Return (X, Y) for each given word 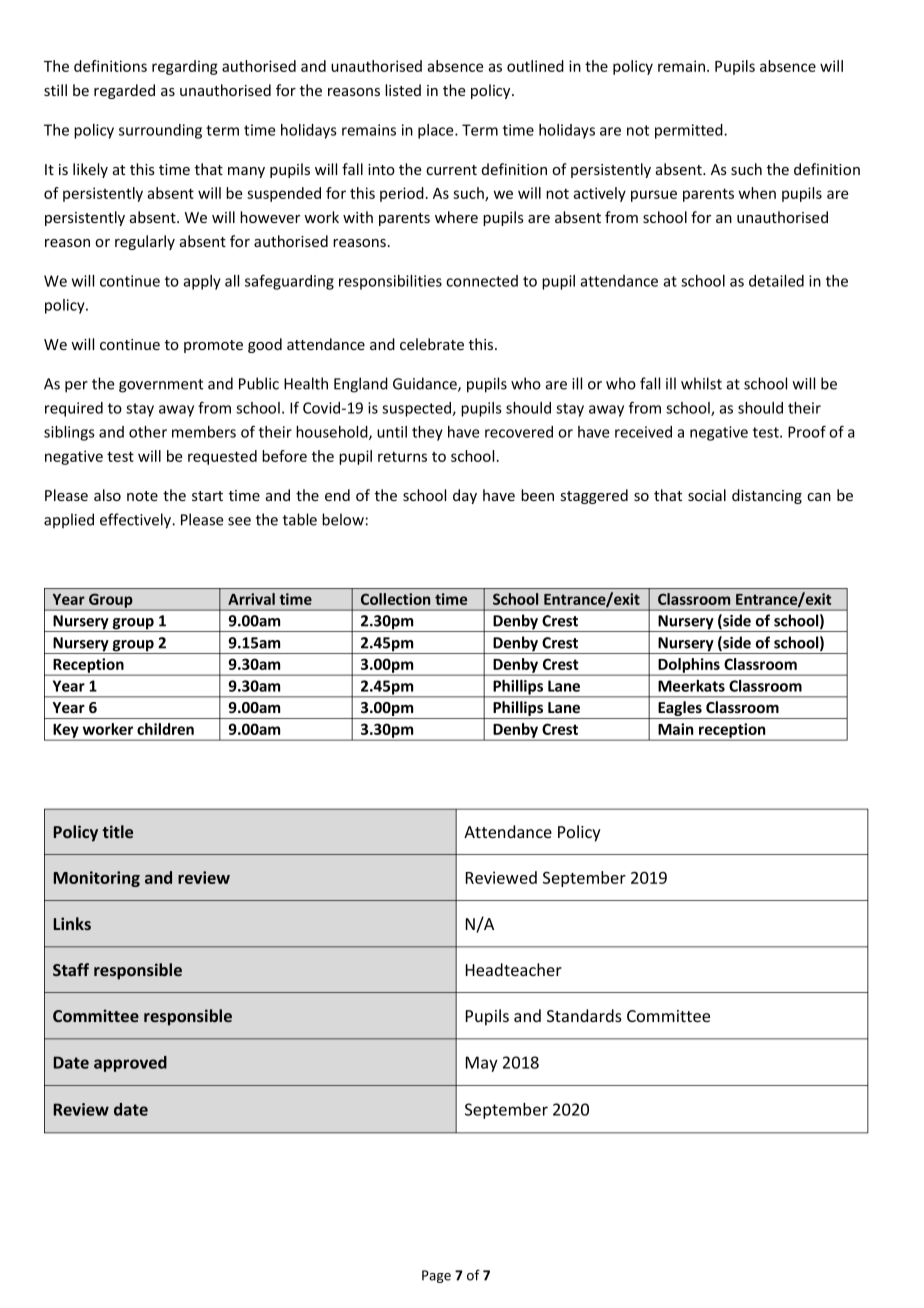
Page (436, 1276)
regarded (124, 91)
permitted (690, 131)
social (707, 495)
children (165, 729)
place (437, 131)
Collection (395, 599)
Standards (584, 1015)
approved (130, 1064)
